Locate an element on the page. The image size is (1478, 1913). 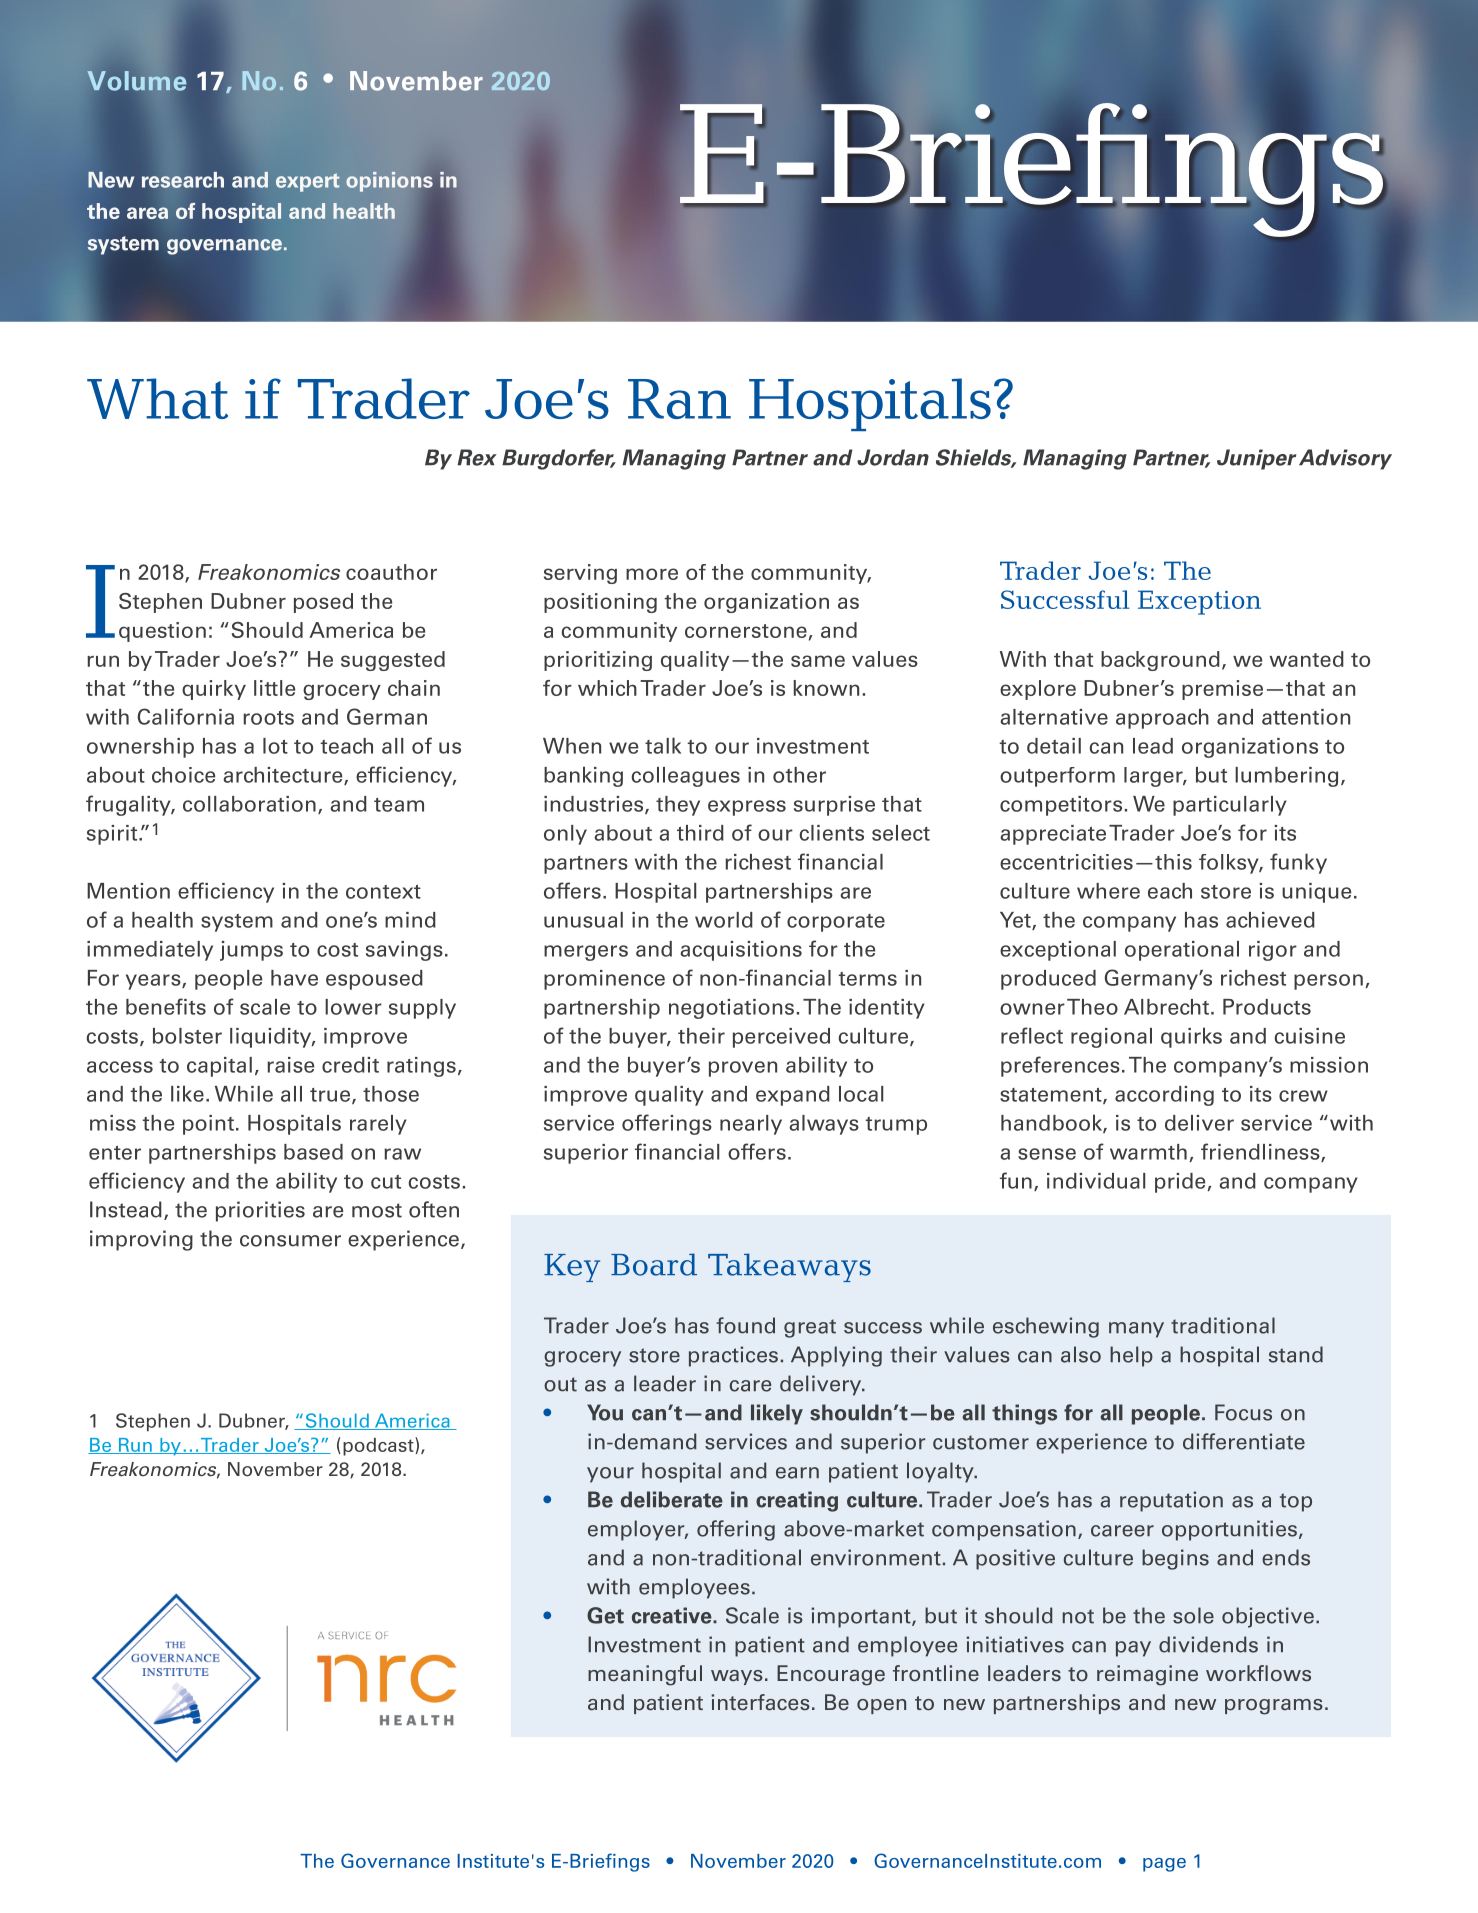
meaningful is located at coordinates (645, 1675).
